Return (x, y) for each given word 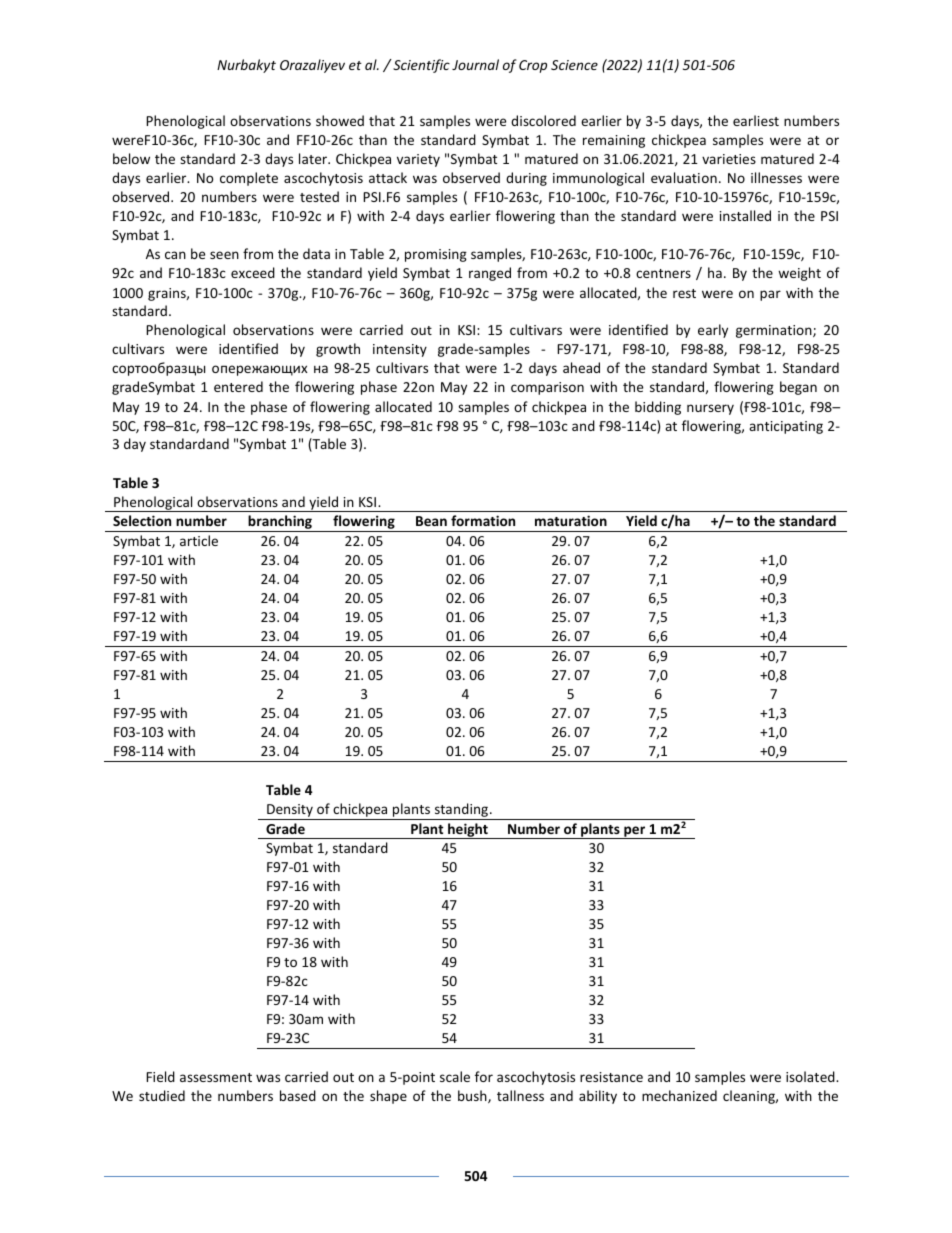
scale (455, 1076)
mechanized (679, 1095)
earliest (756, 120)
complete (249, 179)
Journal (475, 64)
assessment (216, 1077)
